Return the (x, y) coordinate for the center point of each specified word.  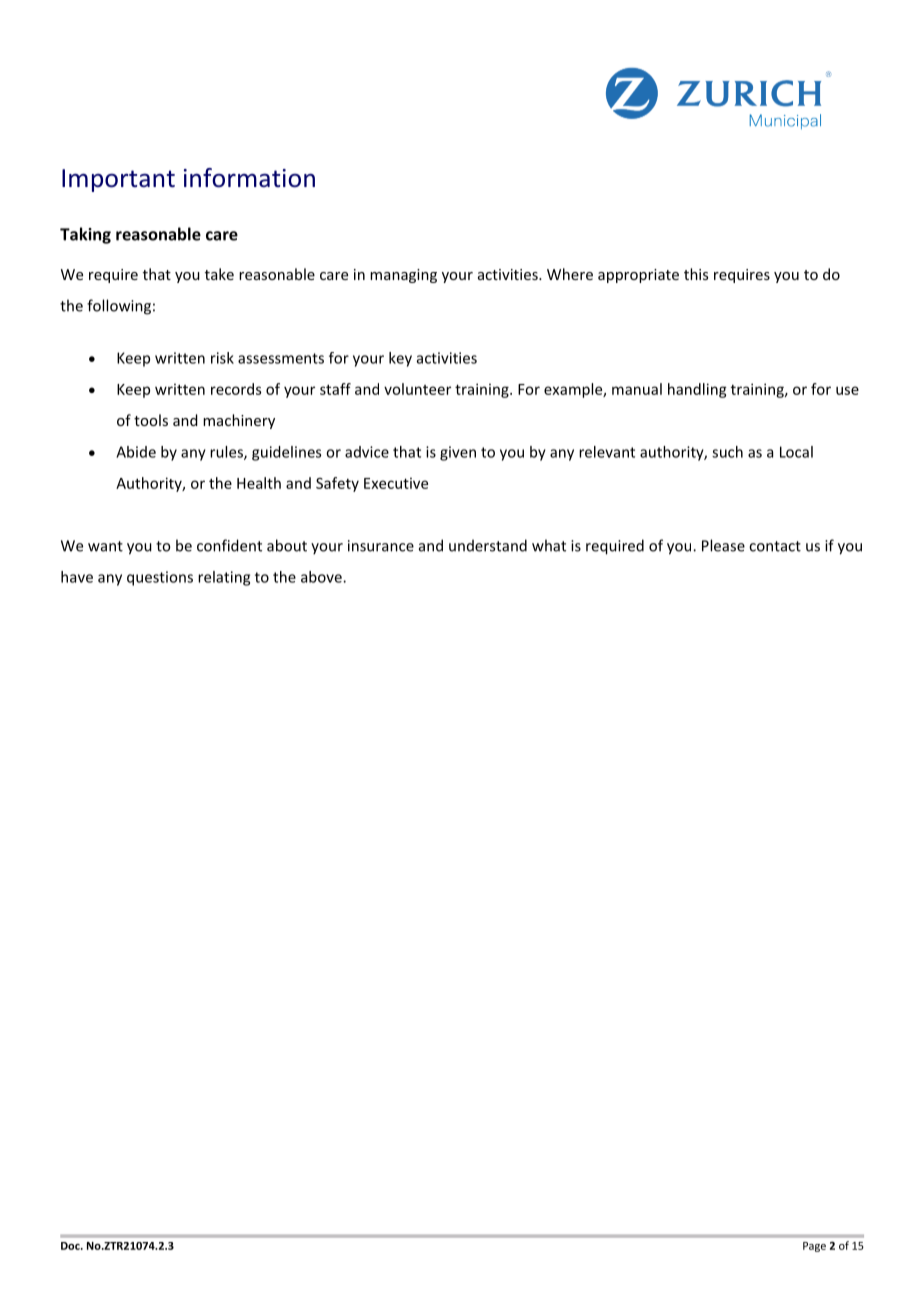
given (458, 453)
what (549, 545)
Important (118, 180)
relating (224, 578)
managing (403, 276)
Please (723, 545)
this (696, 274)
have (77, 577)
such (727, 452)
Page (814, 1247)
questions (160, 578)
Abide (136, 452)
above (322, 577)
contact (775, 546)
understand (488, 545)
